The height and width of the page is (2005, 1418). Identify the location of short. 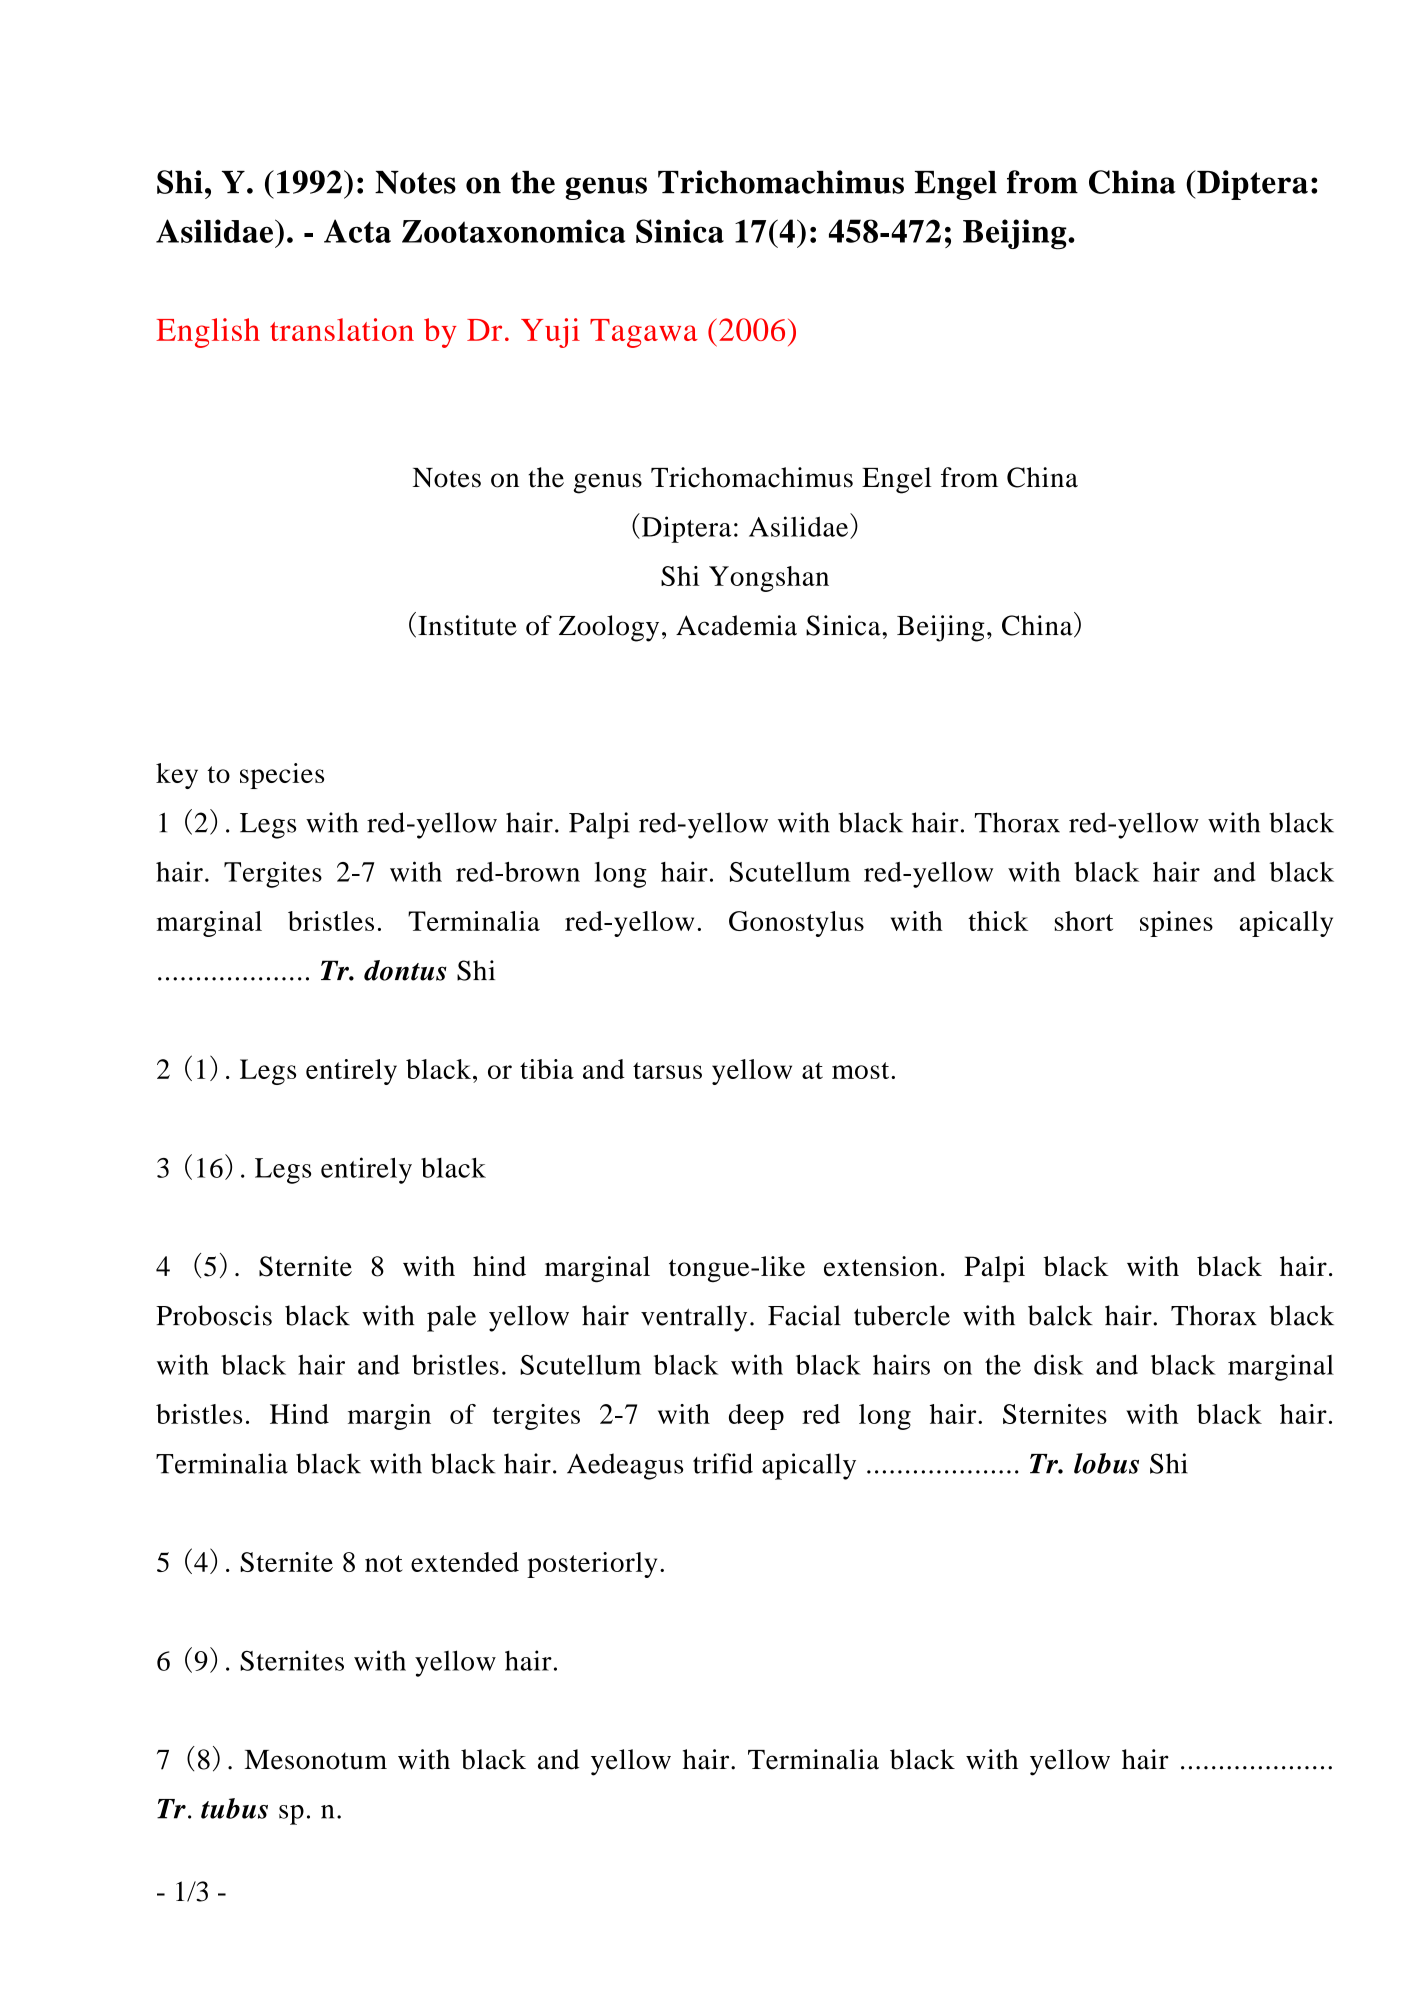
(1084, 921).
